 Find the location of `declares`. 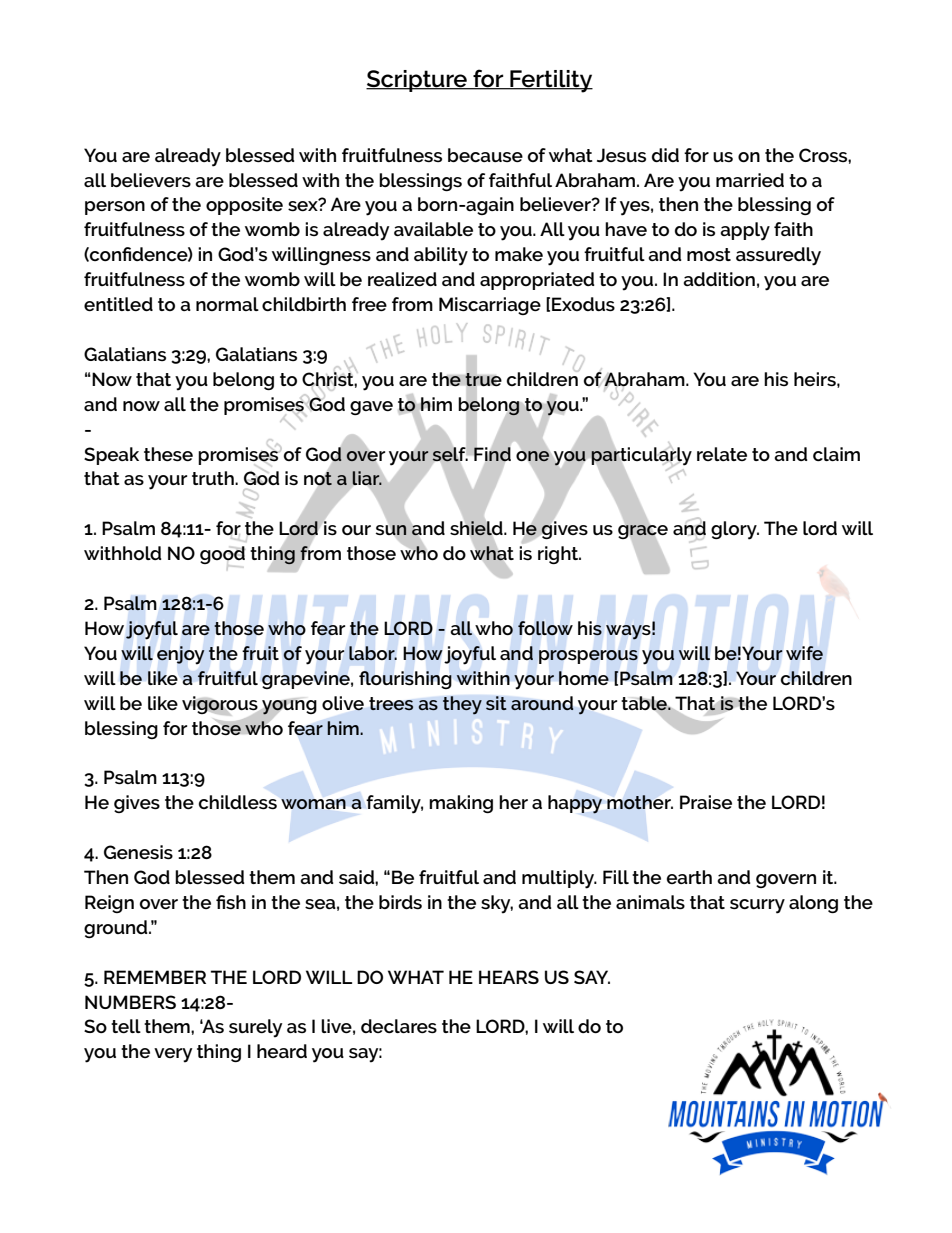

declares is located at coordinates (399, 1026).
